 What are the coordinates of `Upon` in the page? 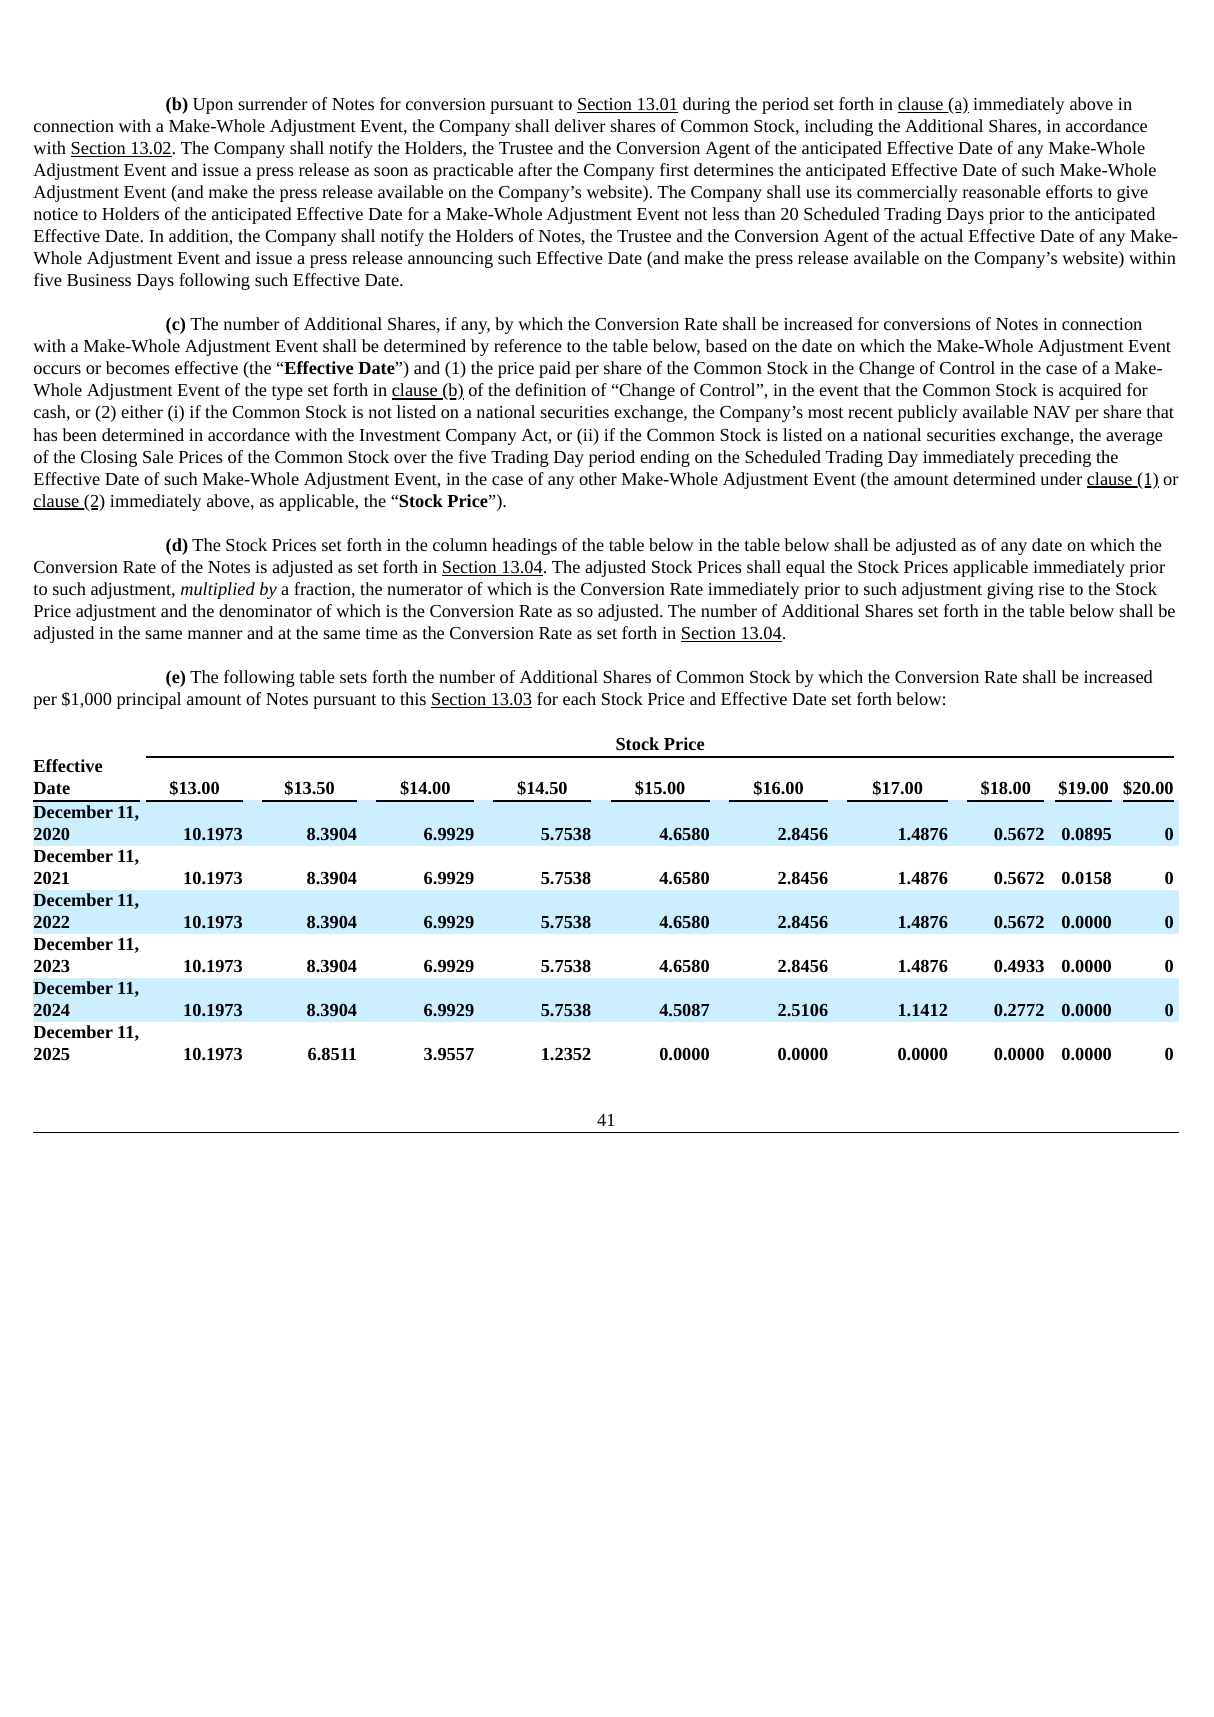 It's located at (213, 106).
